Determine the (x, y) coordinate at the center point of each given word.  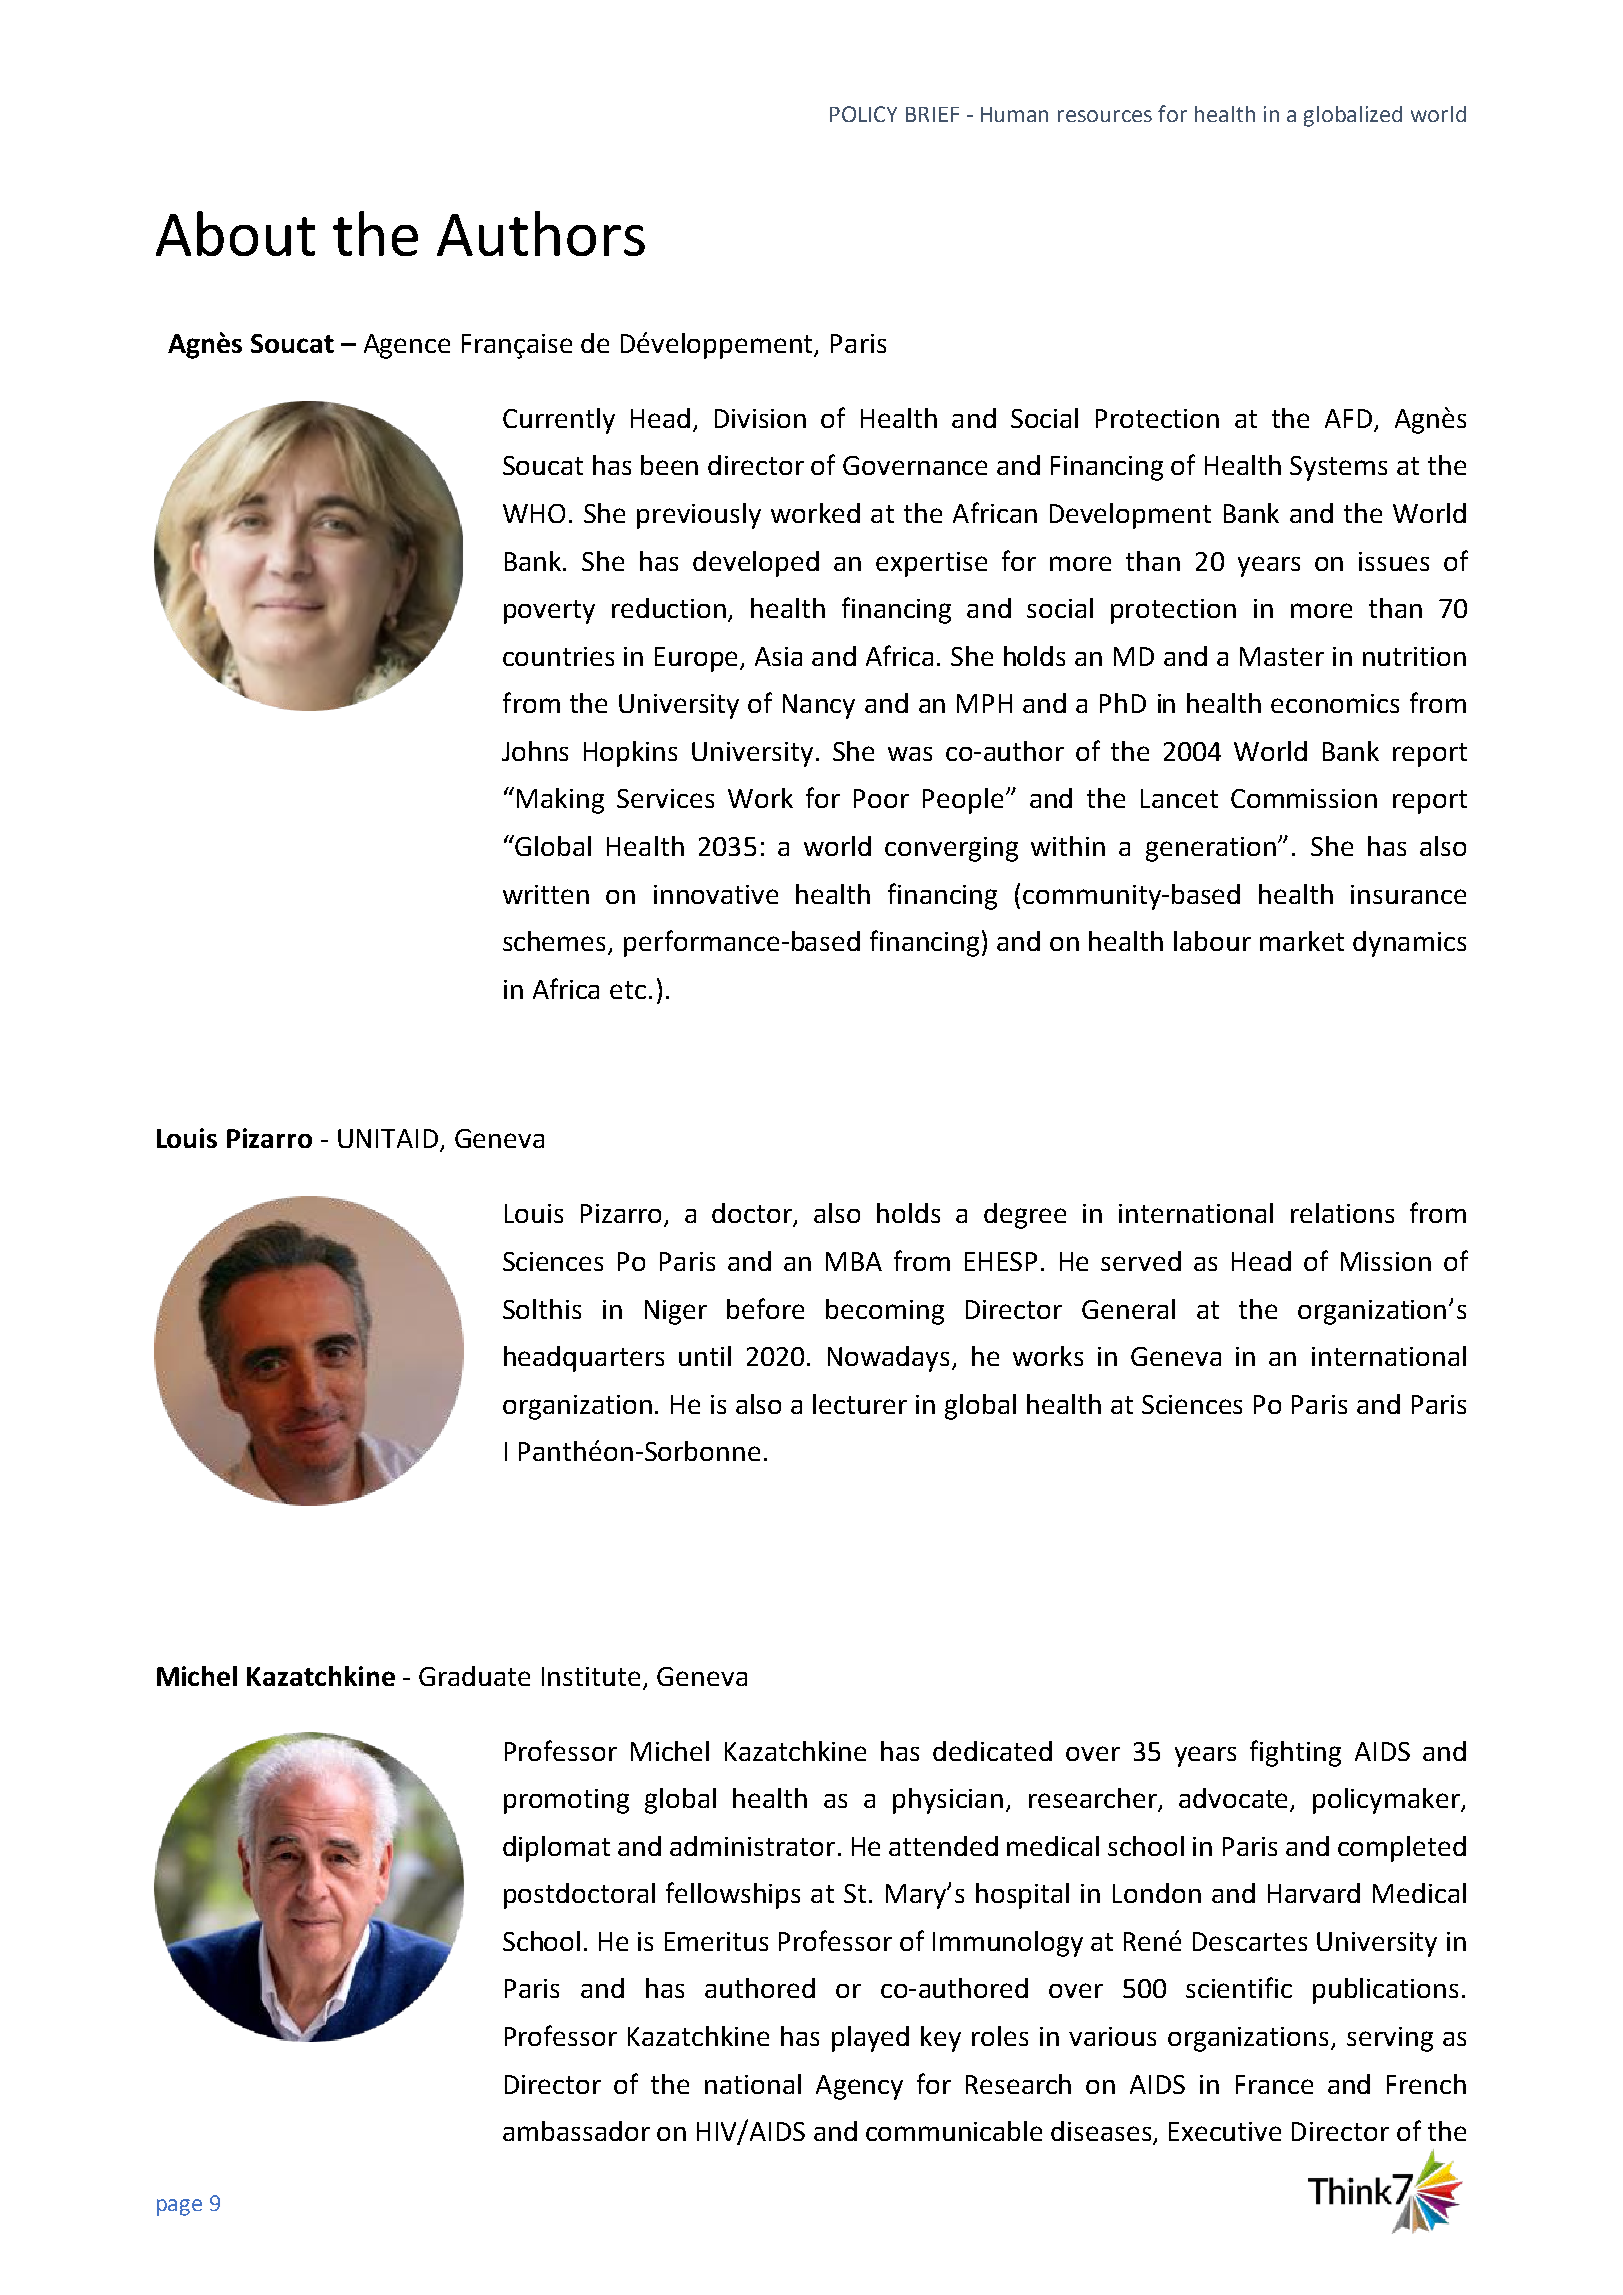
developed (756, 564)
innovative (716, 894)
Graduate (474, 1676)
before (765, 1308)
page (179, 2207)
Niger (676, 1312)
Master (1282, 656)
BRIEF (932, 114)
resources (1105, 116)
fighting (1295, 1753)
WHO (534, 513)
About (235, 233)
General (1128, 1309)
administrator (752, 1846)
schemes (556, 942)
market (1302, 941)
